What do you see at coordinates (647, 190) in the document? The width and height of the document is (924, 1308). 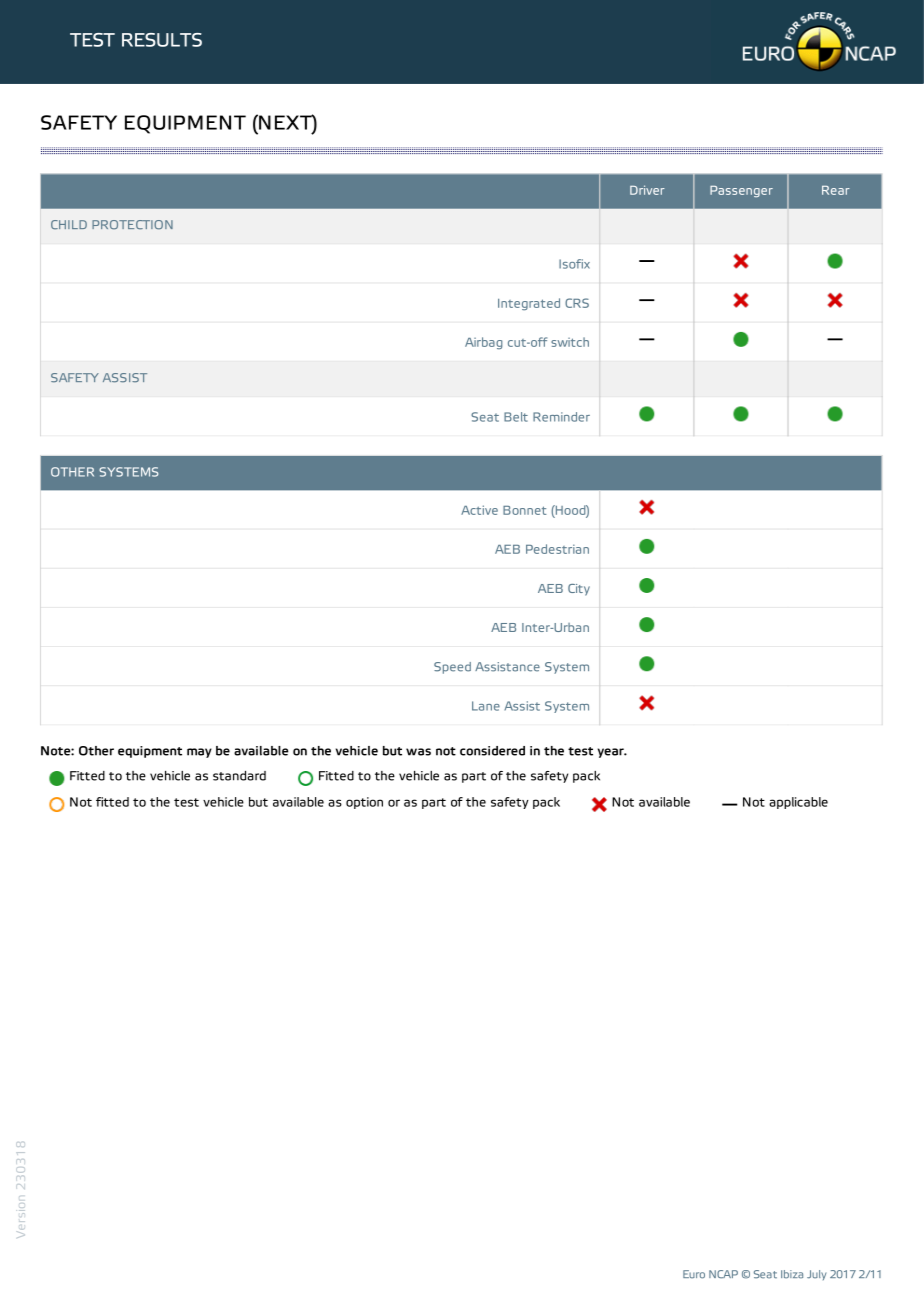 I see `Driver` at bounding box center [647, 190].
